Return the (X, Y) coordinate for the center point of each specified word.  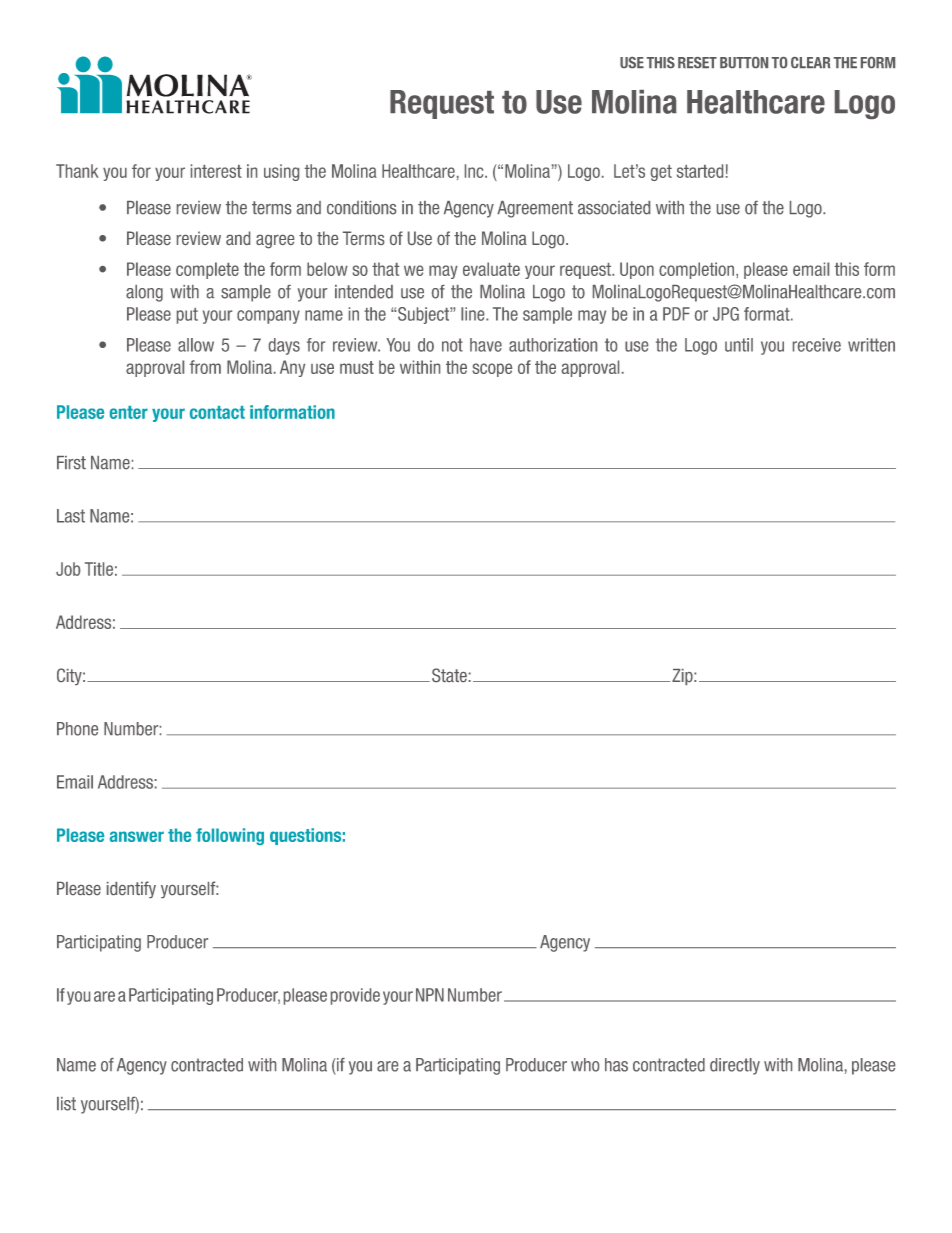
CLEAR (810, 62)
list (66, 1104)
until (739, 345)
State (449, 675)
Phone (77, 729)
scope (492, 370)
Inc (475, 171)
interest (216, 171)
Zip (683, 677)
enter (129, 412)
